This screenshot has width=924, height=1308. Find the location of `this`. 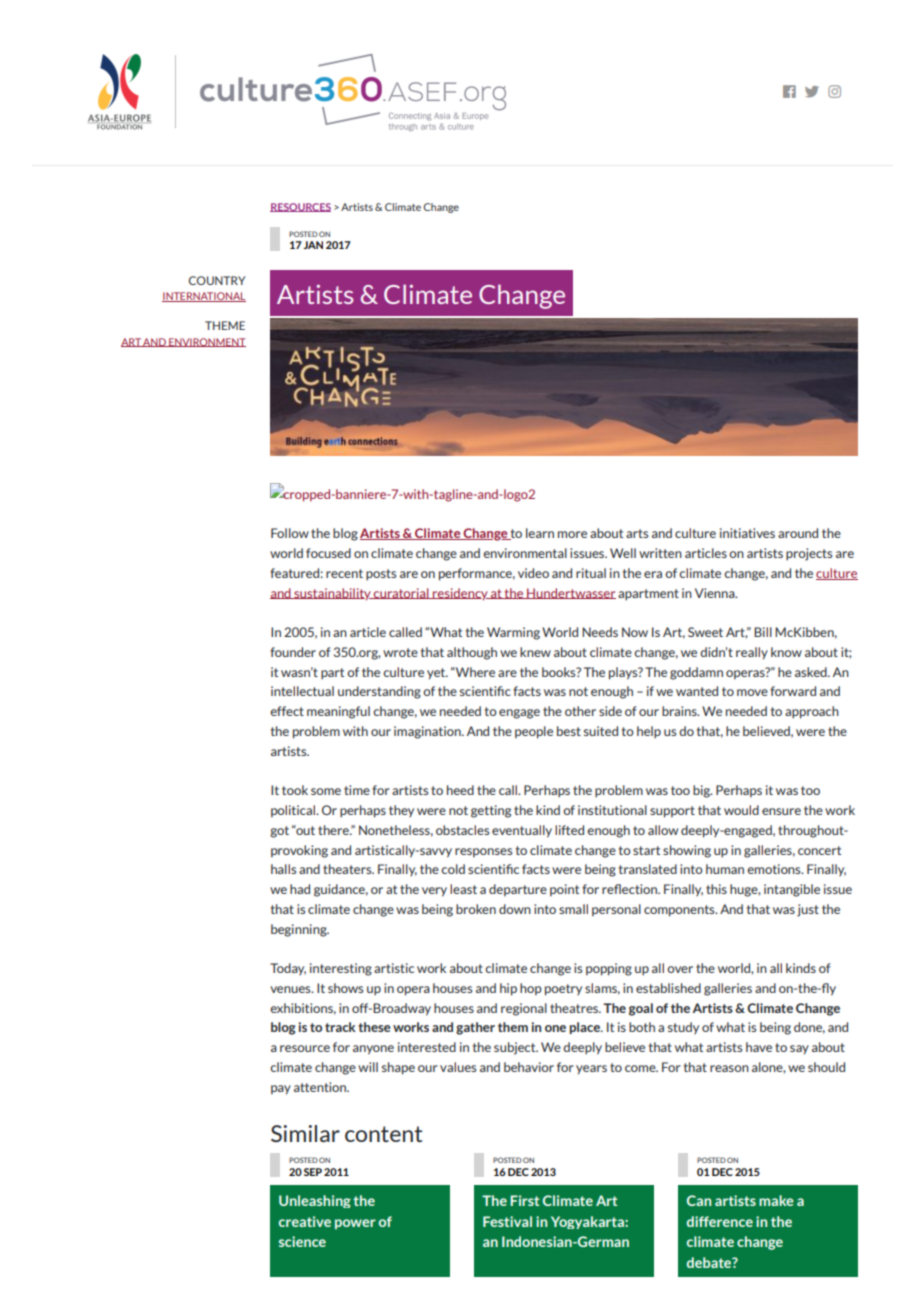

this is located at coordinates (716, 889).
